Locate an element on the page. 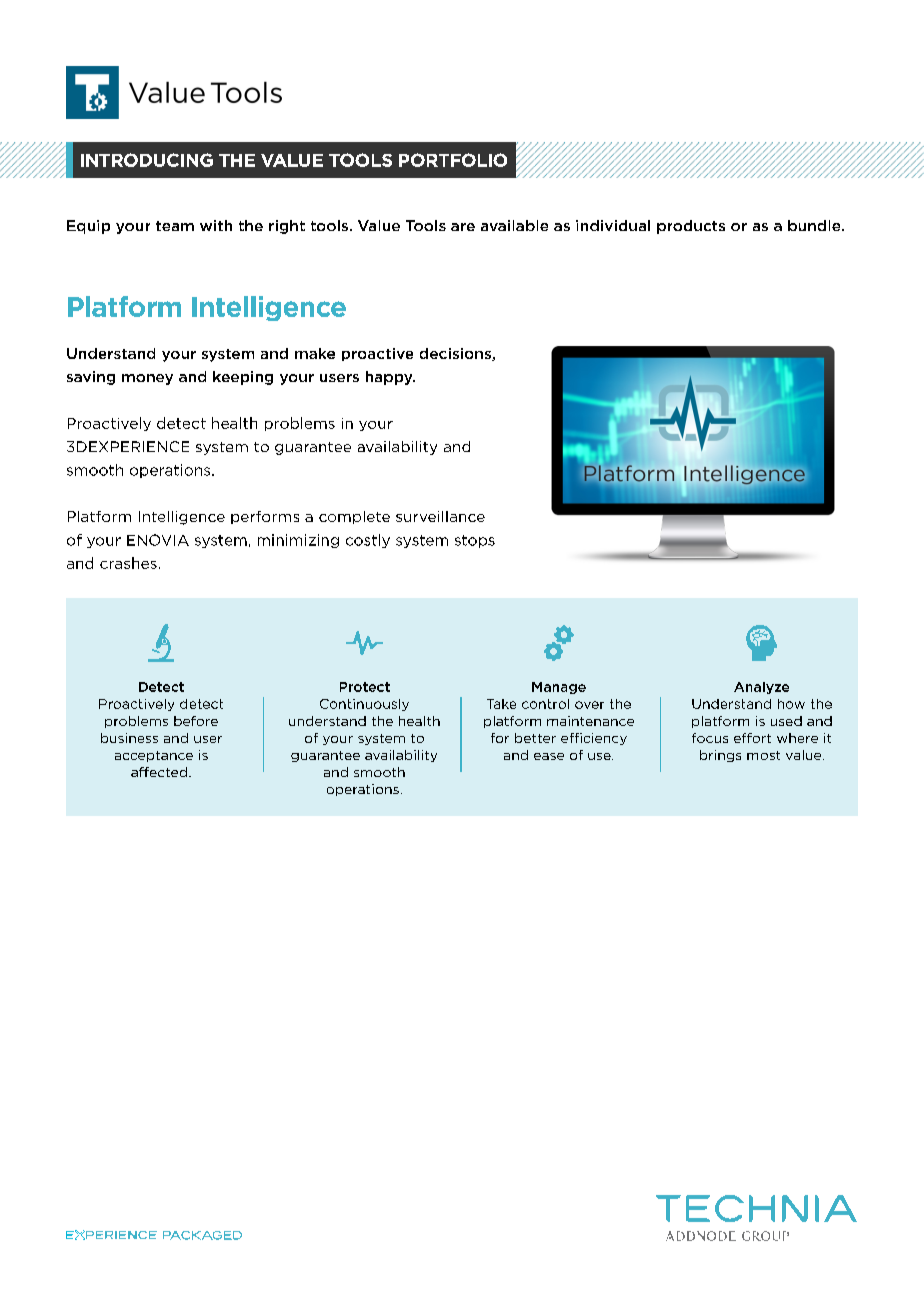  PORTFOLIO is located at coordinates (453, 160).
